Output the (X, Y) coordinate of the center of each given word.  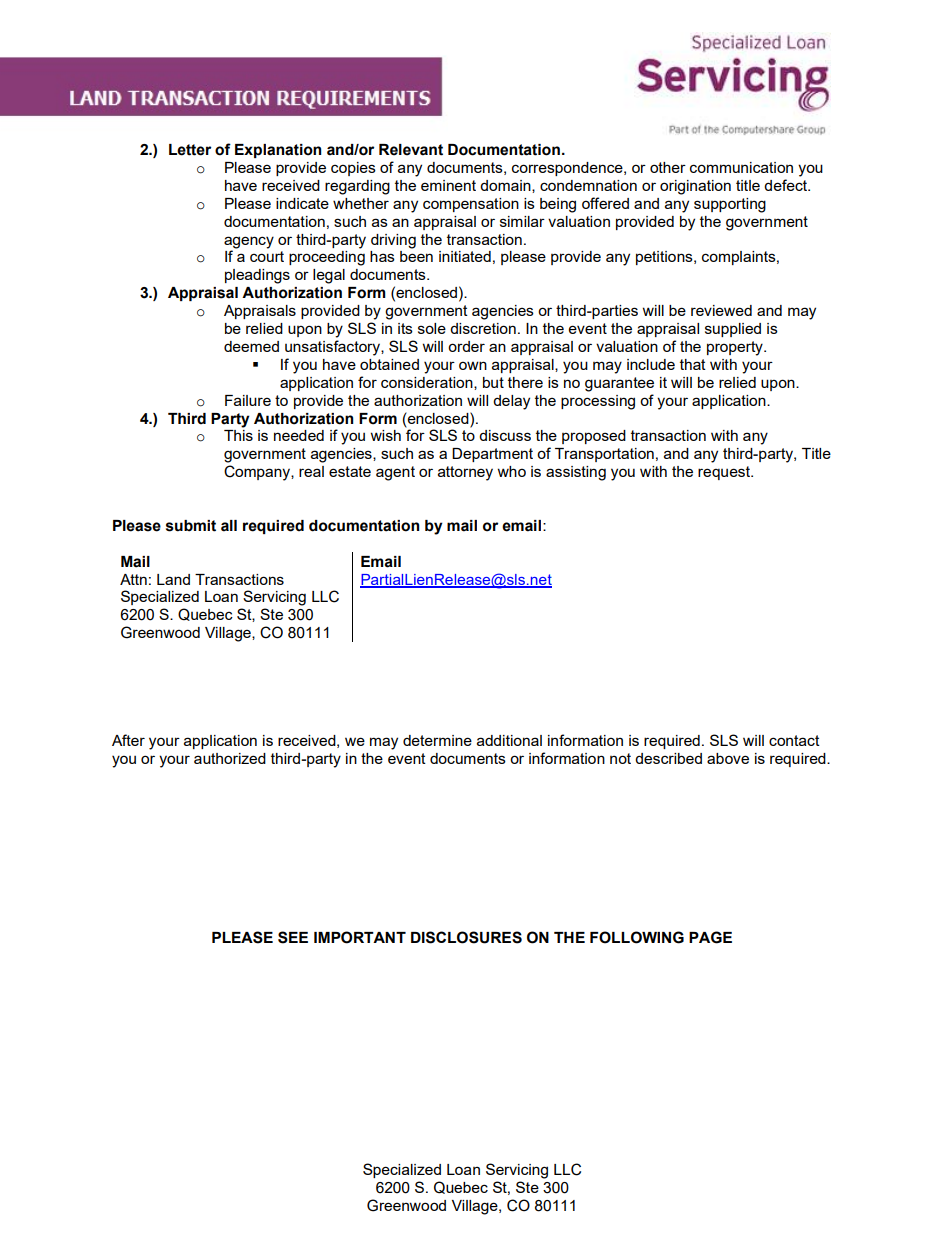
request (725, 473)
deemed (251, 346)
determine (437, 740)
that (693, 364)
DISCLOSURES (466, 937)
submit (191, 526)
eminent (448, 185)
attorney (465, 473)
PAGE (710, 937)
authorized (230, 758)
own (473, 365)
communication (741, 167)
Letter (190, 150)
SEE (293, 937)
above (728, 758)
